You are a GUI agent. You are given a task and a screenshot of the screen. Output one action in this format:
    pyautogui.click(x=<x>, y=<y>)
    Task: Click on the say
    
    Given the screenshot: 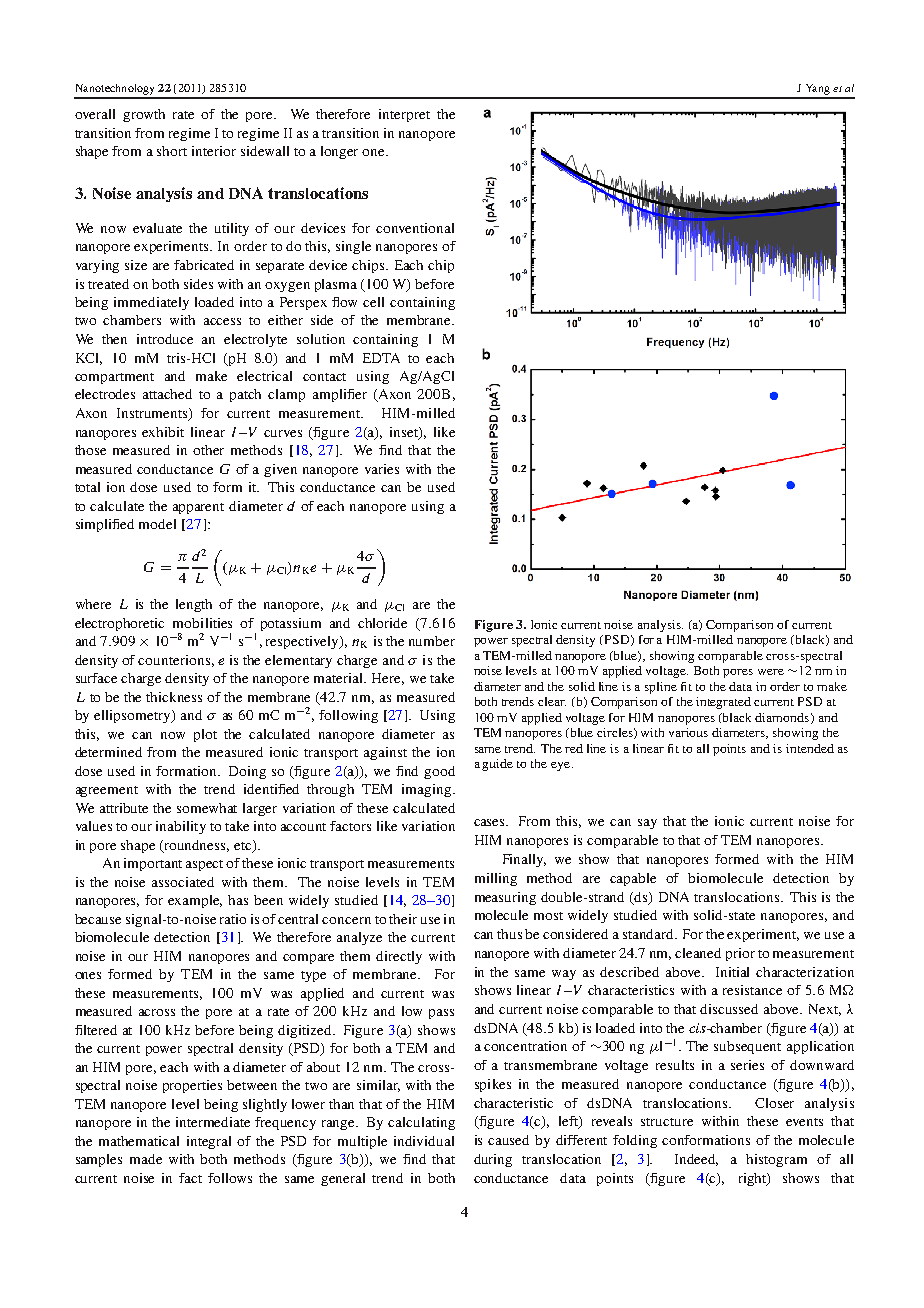 What is the action you would take?
    pyautogui.click(x=647, y=824)
